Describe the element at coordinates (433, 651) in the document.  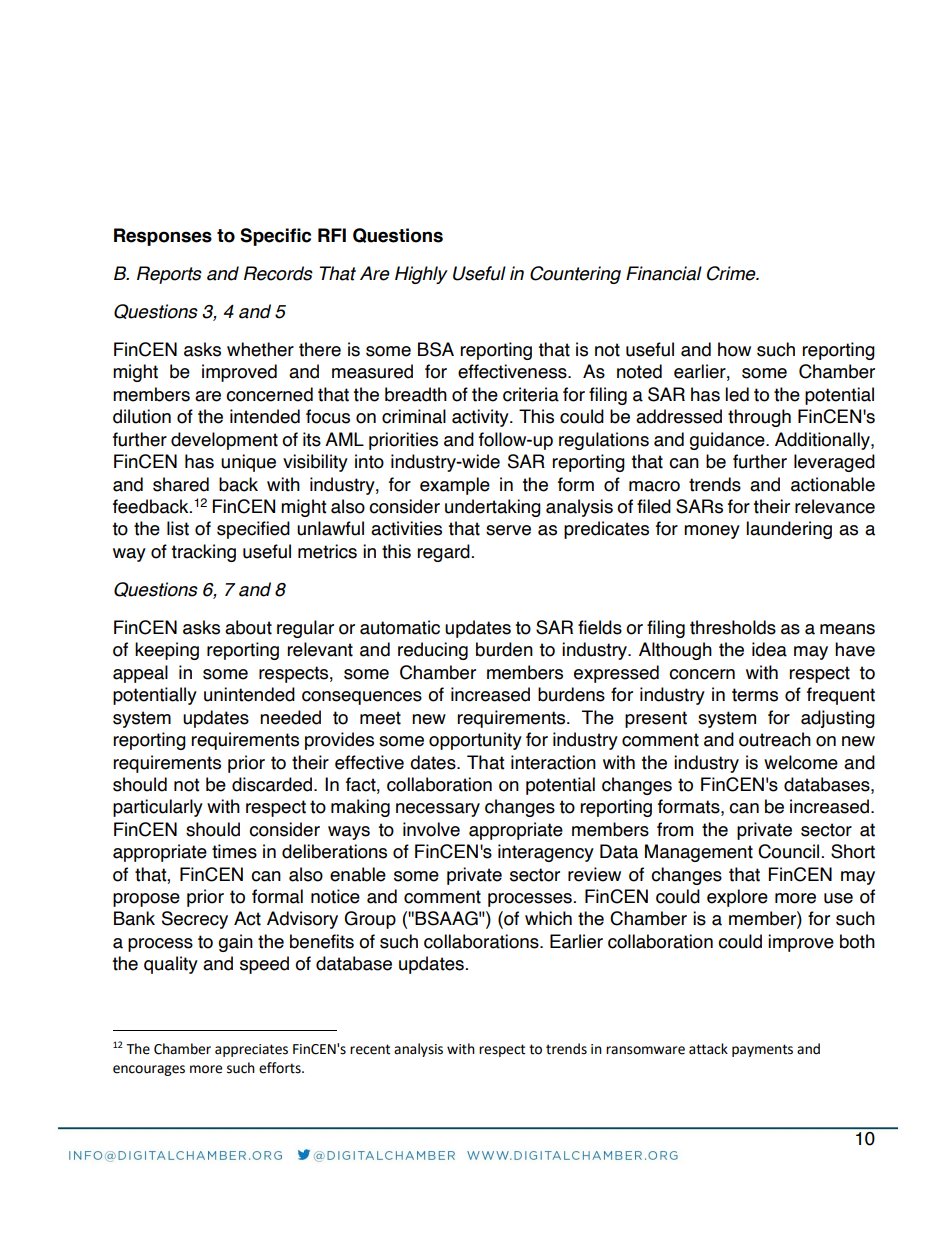
I see `reducing` at that location.
